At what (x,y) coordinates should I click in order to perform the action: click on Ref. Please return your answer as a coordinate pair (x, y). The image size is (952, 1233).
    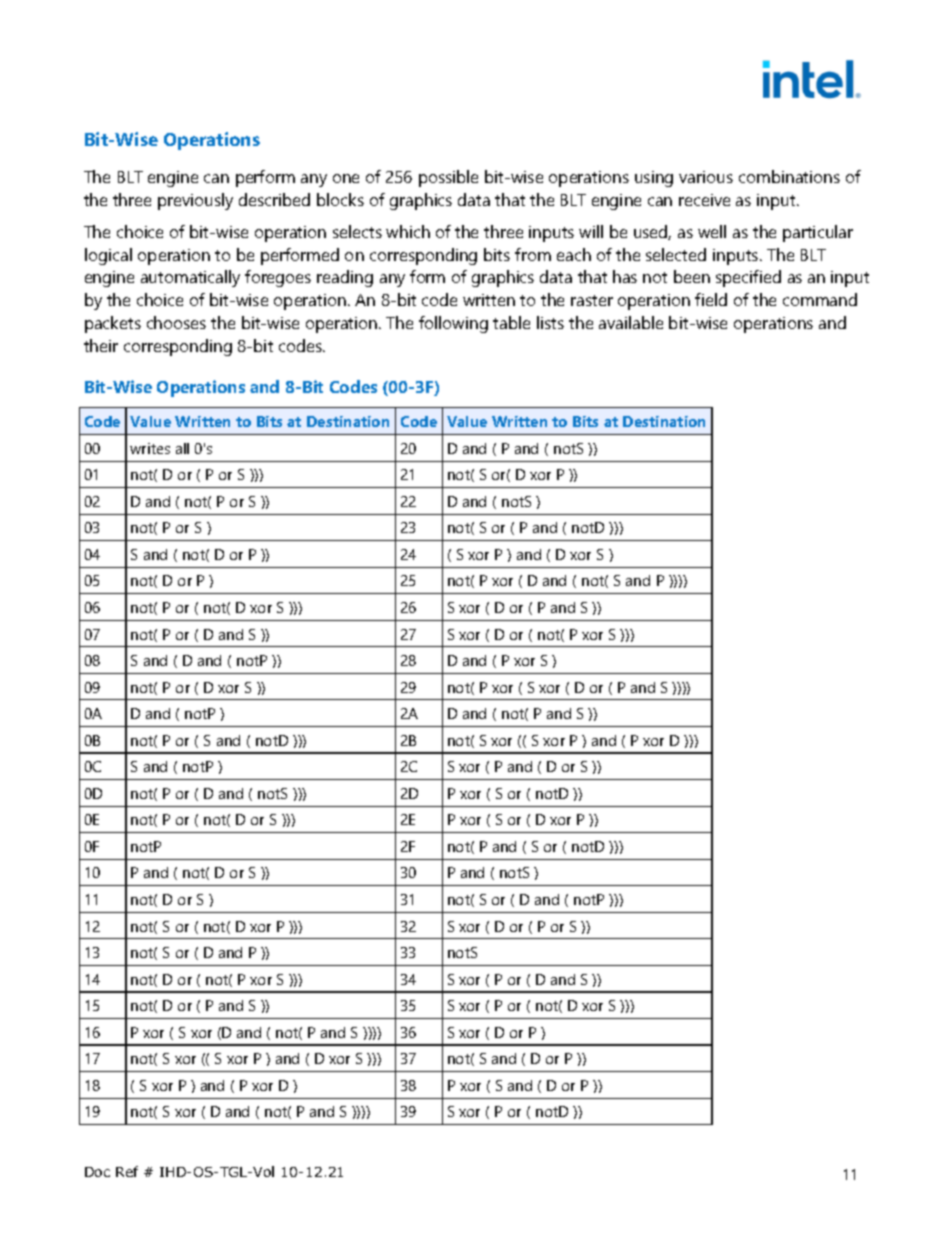
    Looking at the image, I should click on (127, 1171).
